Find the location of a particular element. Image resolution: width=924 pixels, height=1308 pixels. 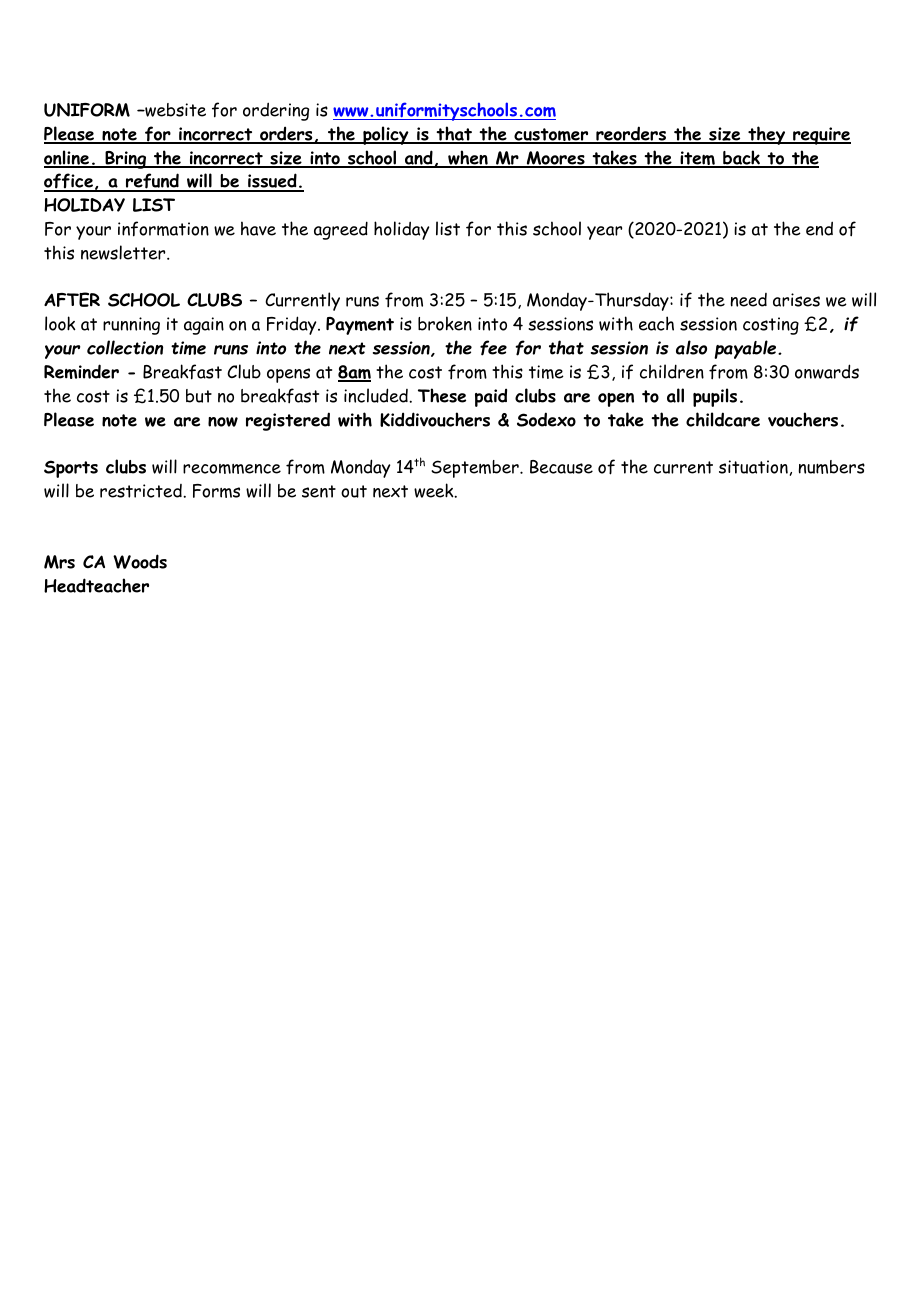

information is located at coordinates (163, 229).
